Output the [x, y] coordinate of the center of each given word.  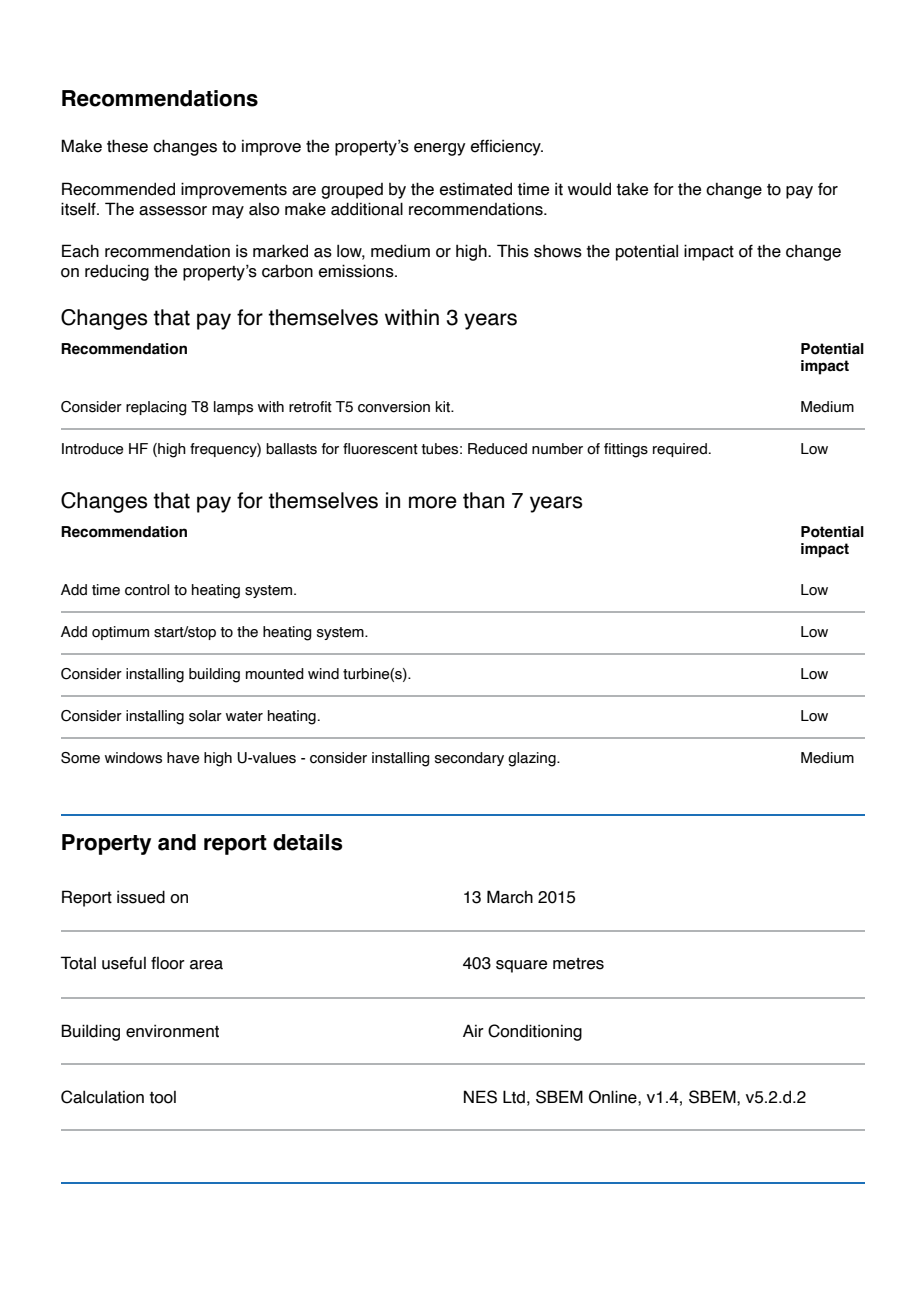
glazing [533, 759]
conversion [394, 407]
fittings [626, 450]
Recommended [118, 189]
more [433, 502]
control [147, 590]
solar [205, 716]
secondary [469, 759]
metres [578, 964]
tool [162, 1097]
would [589, 189]
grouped [352, 191]
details [308, 842]
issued [141, 897]
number [557, 449]
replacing [156, 408]
